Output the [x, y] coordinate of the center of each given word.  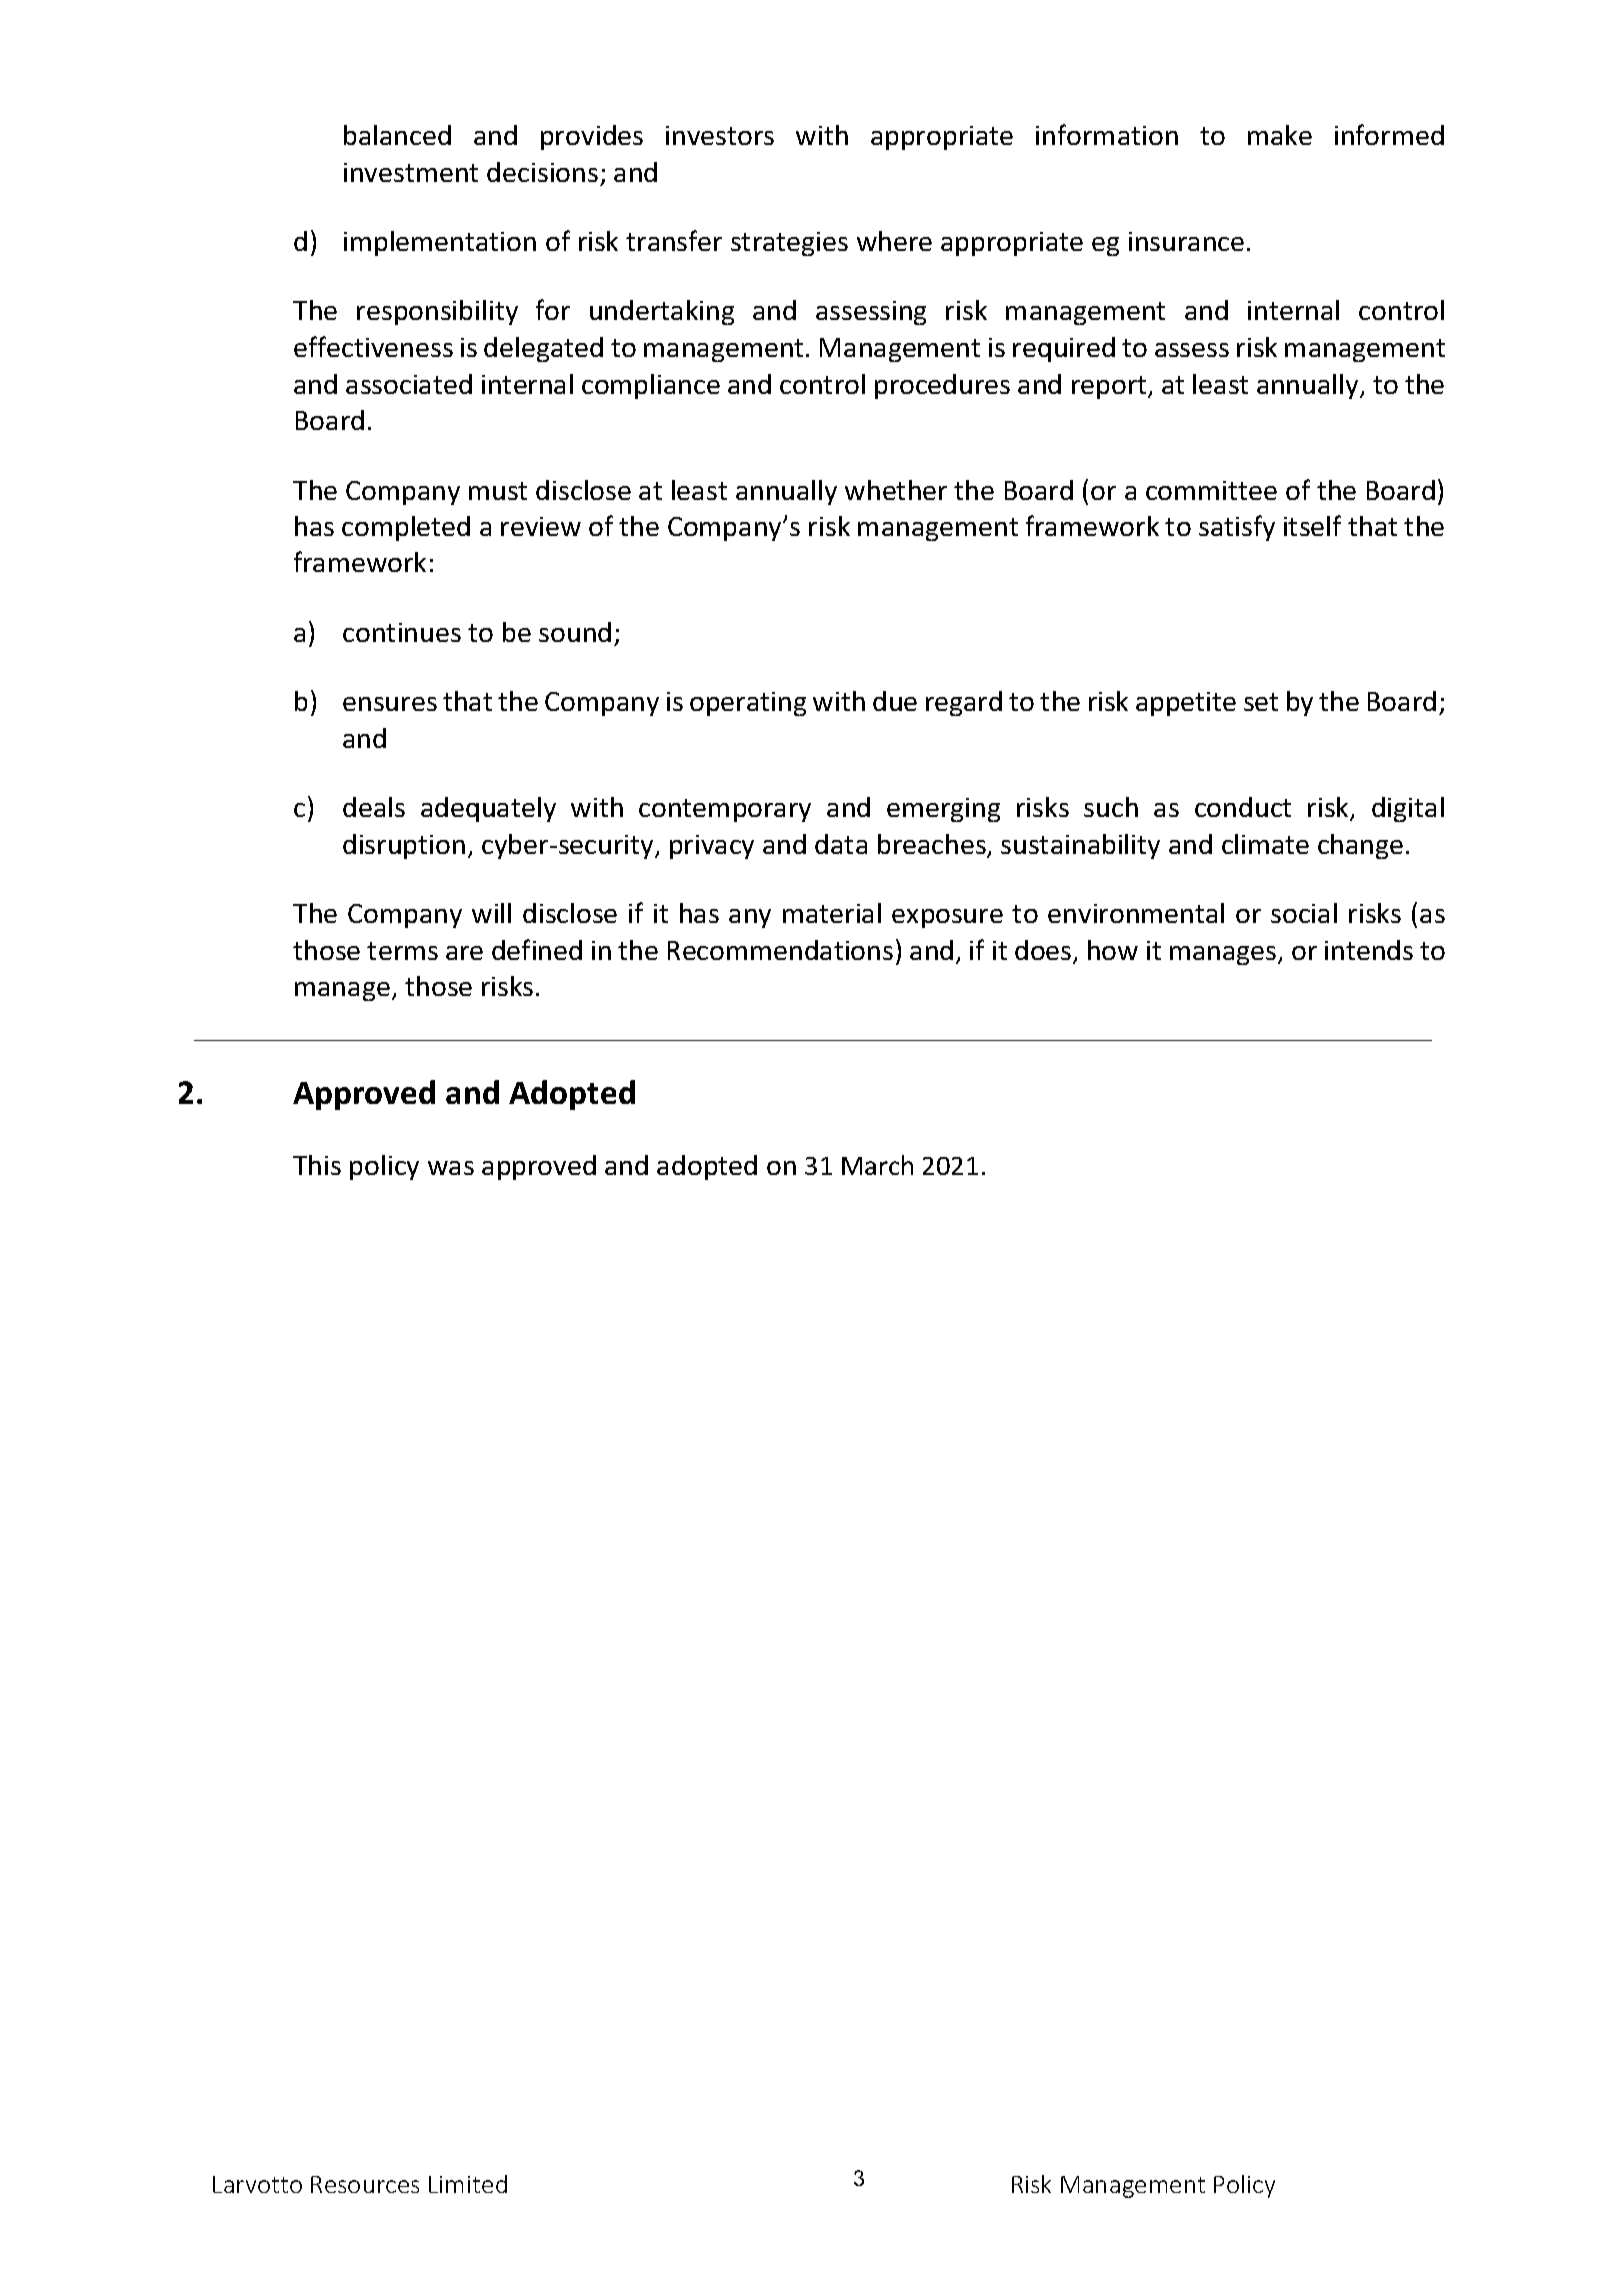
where [894, 241]
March [877, 1165]
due [895, 701]
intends [1369, 950]
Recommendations [780, 950]
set [1261, 702]
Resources [365, 2184]
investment [411, 172]
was [451, 1168]
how [1113, 950]
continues [402, 632]
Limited [468, 2184]
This [317, 1165]
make [1280, 135]
